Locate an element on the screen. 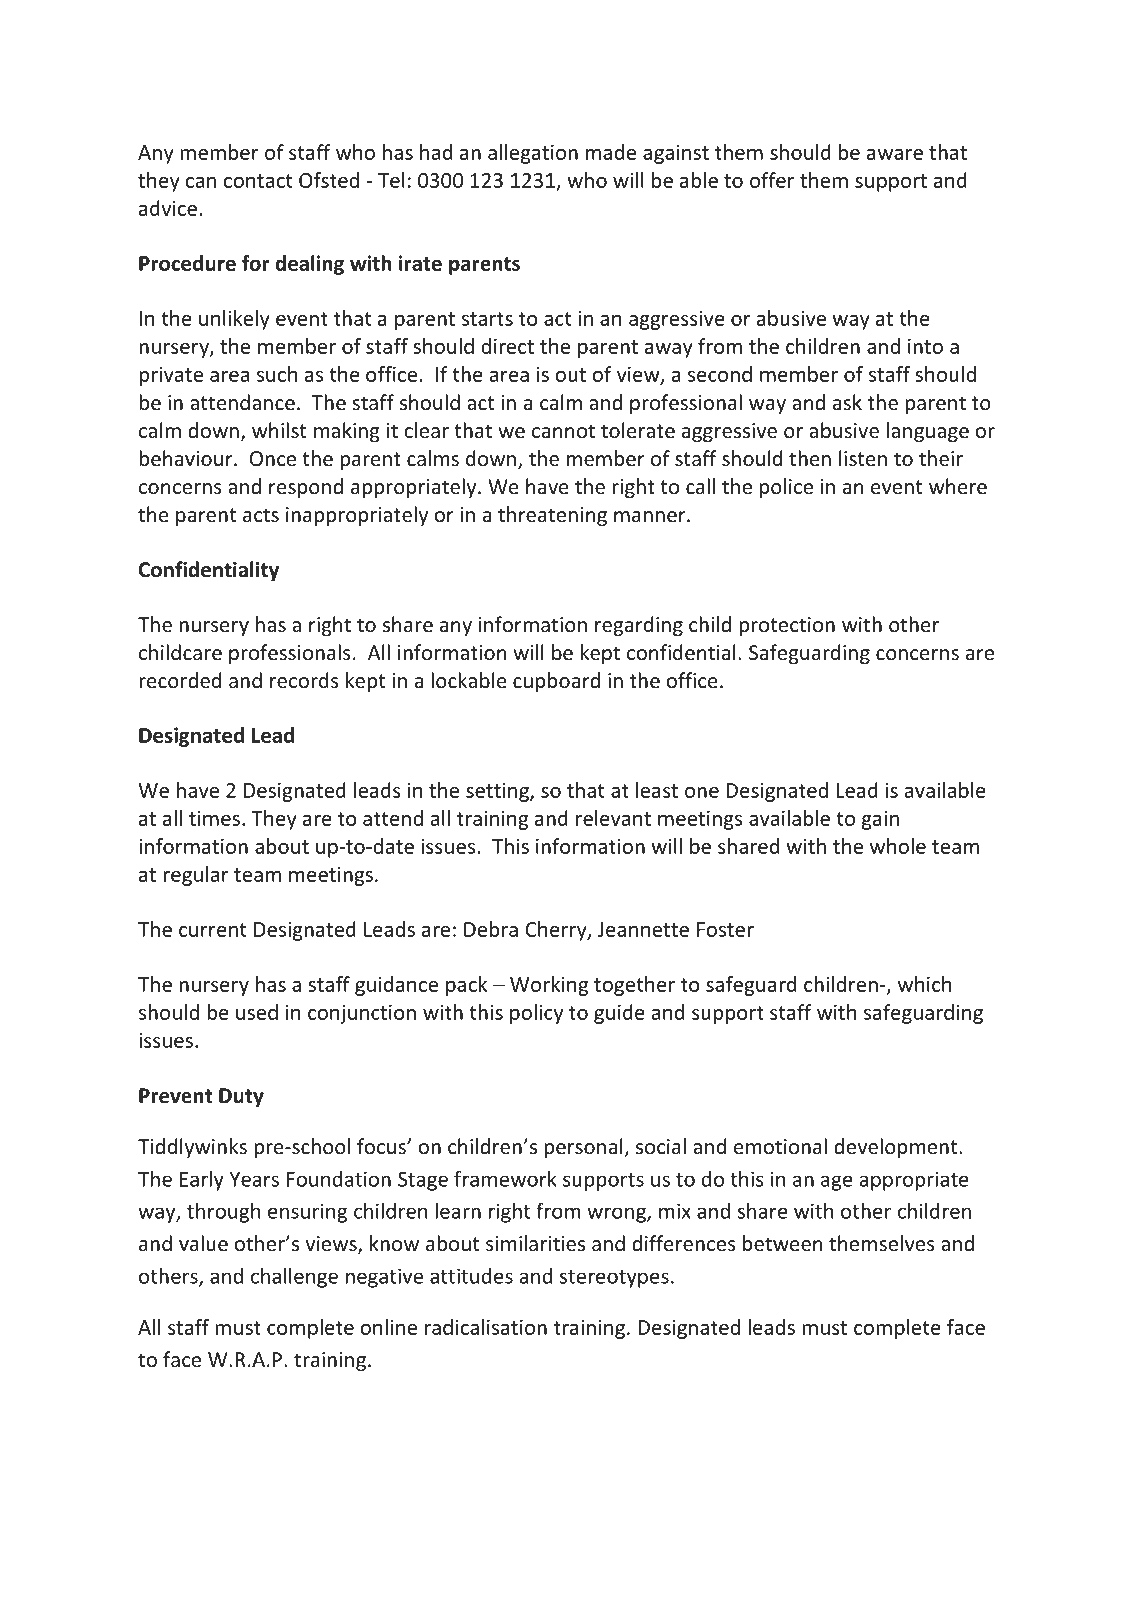  times is located at coordinates (214, 818).
